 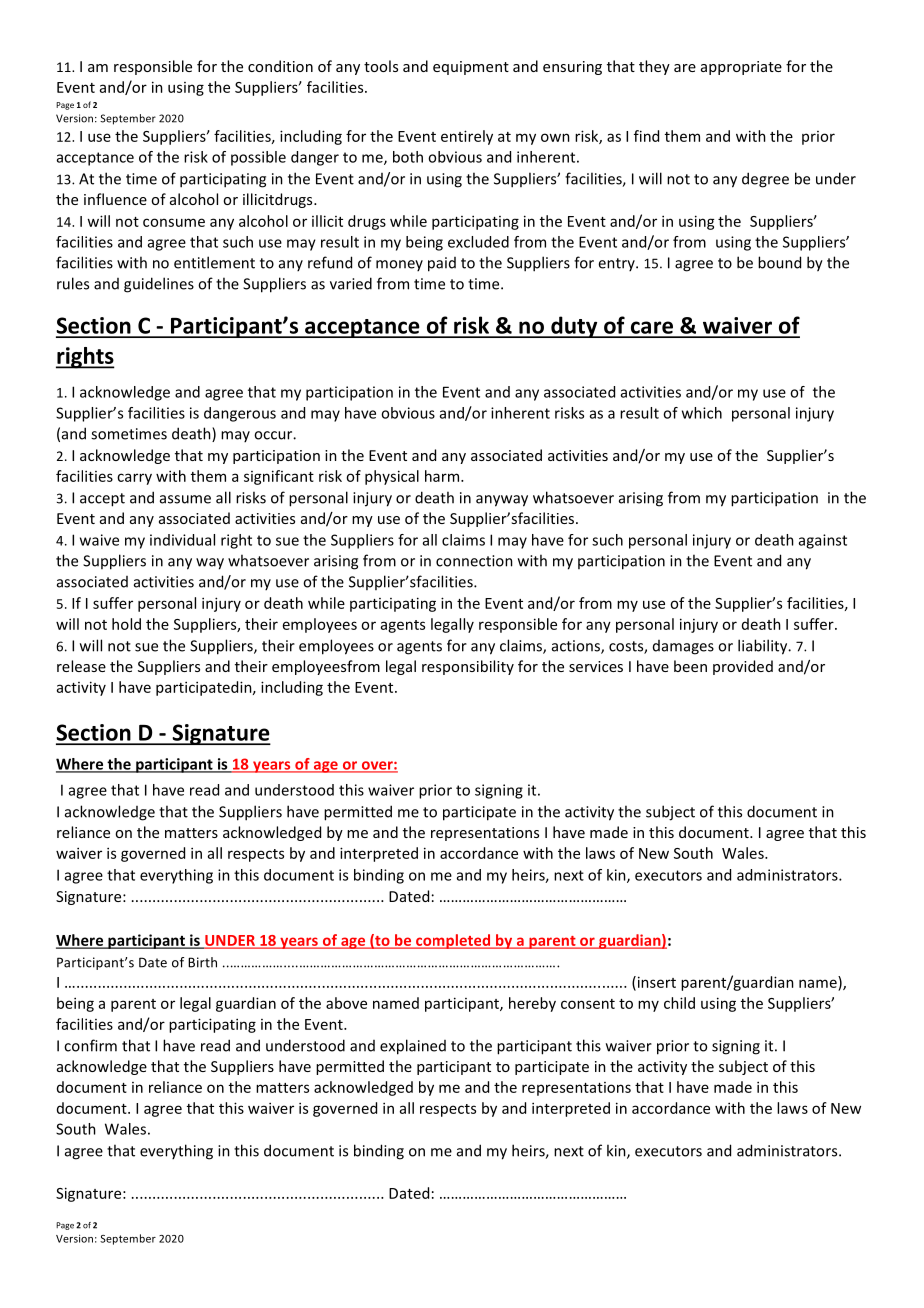 I want to click on confirm, so click(x=90, y=1045).
